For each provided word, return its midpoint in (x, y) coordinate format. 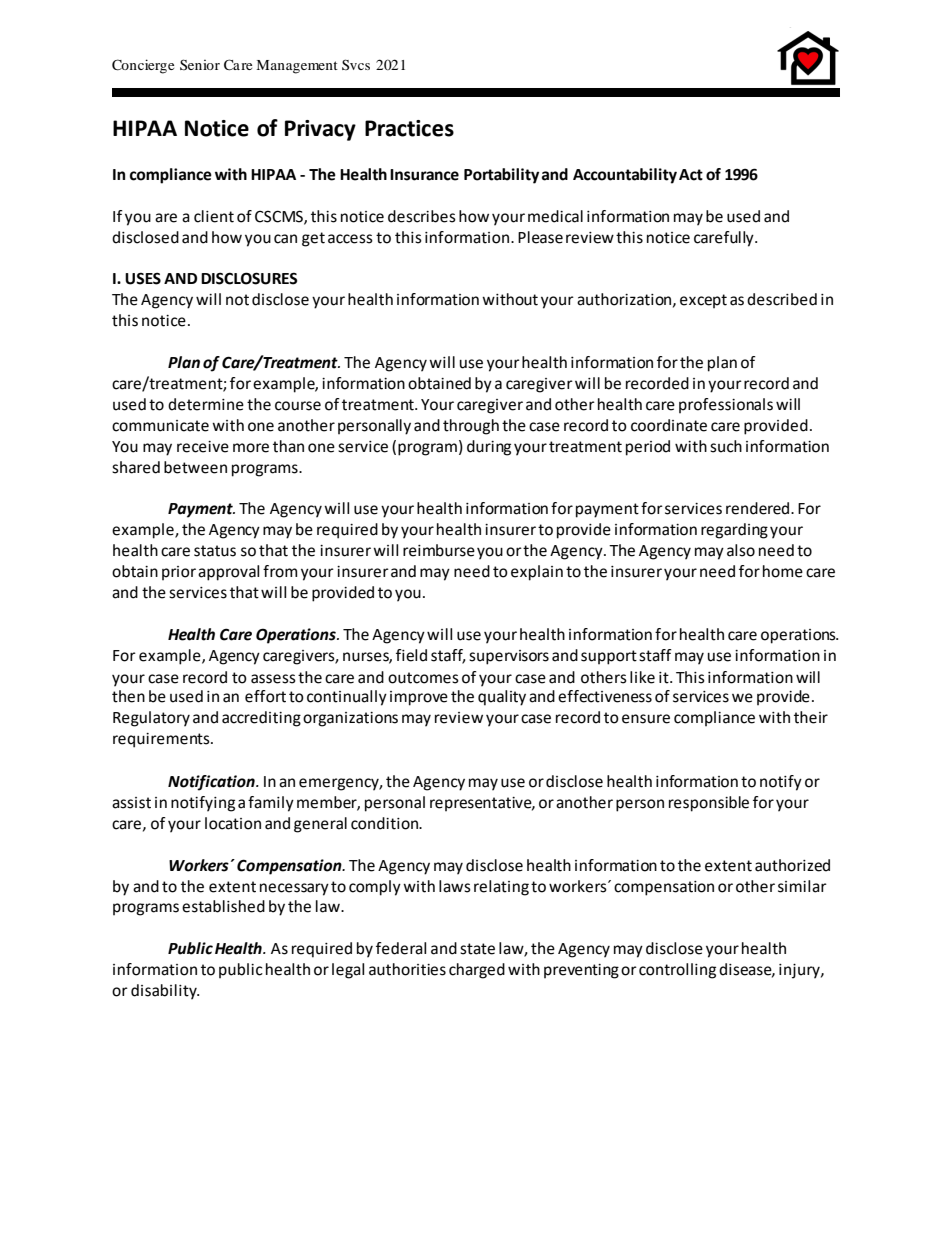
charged (477, 971)
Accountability (625, 176)
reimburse (439, 550)
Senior (200, 64)
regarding (734, 531)
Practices (409, 128)
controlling (677, 971)
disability (165, 992)
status (215, 551)
